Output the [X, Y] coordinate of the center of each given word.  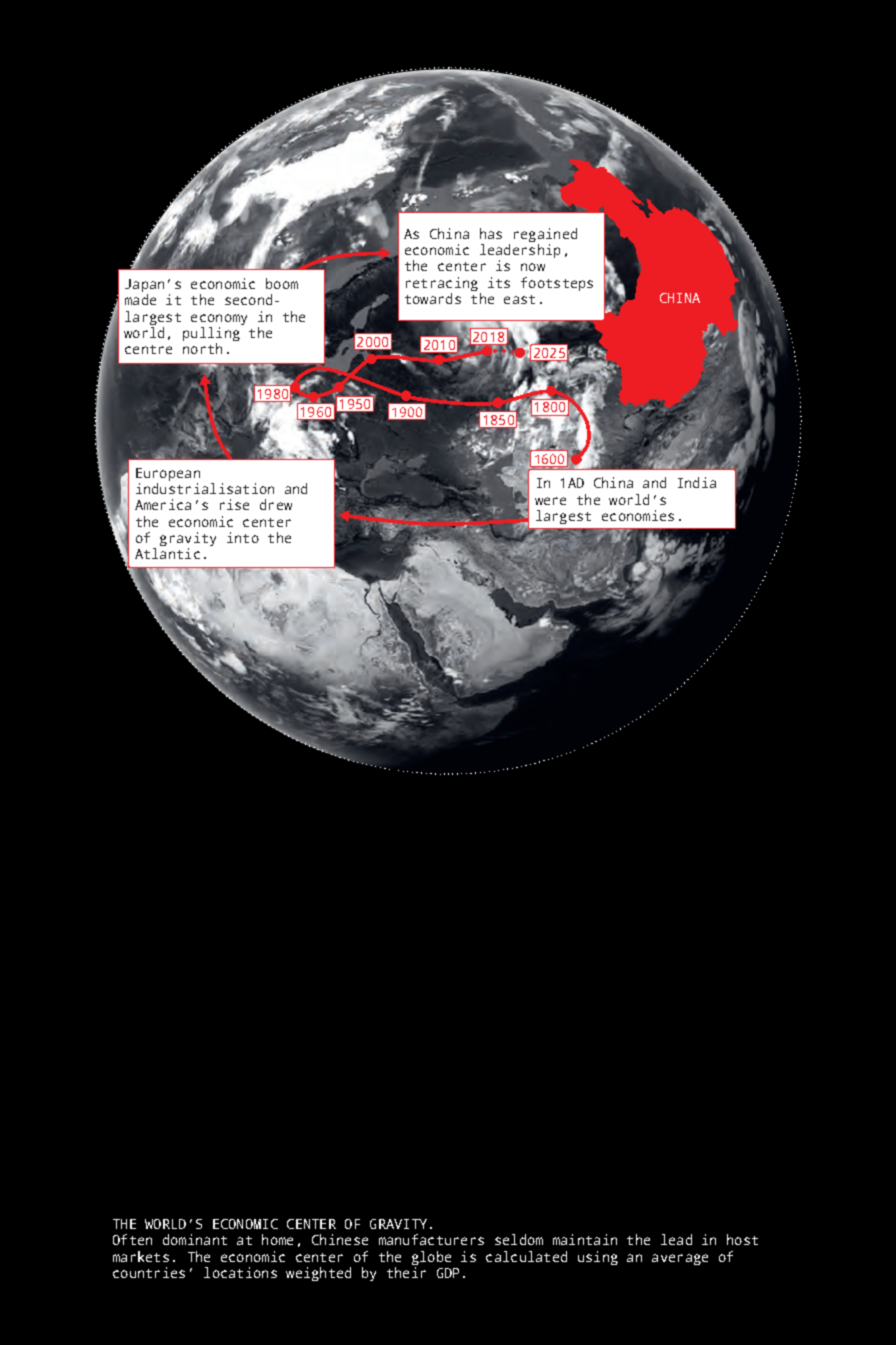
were [550, 501]
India [697, 482]
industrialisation [205, 488]
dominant [195, 1239]
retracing [442, 284]
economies [638, 515]
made [140, 299]
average [680, 1259]
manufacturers [431, 1239]
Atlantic [167, 553]
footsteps [557, 284]
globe [431, 1258]
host [742, 1239]
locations [240, 1272]
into [243, 537]
